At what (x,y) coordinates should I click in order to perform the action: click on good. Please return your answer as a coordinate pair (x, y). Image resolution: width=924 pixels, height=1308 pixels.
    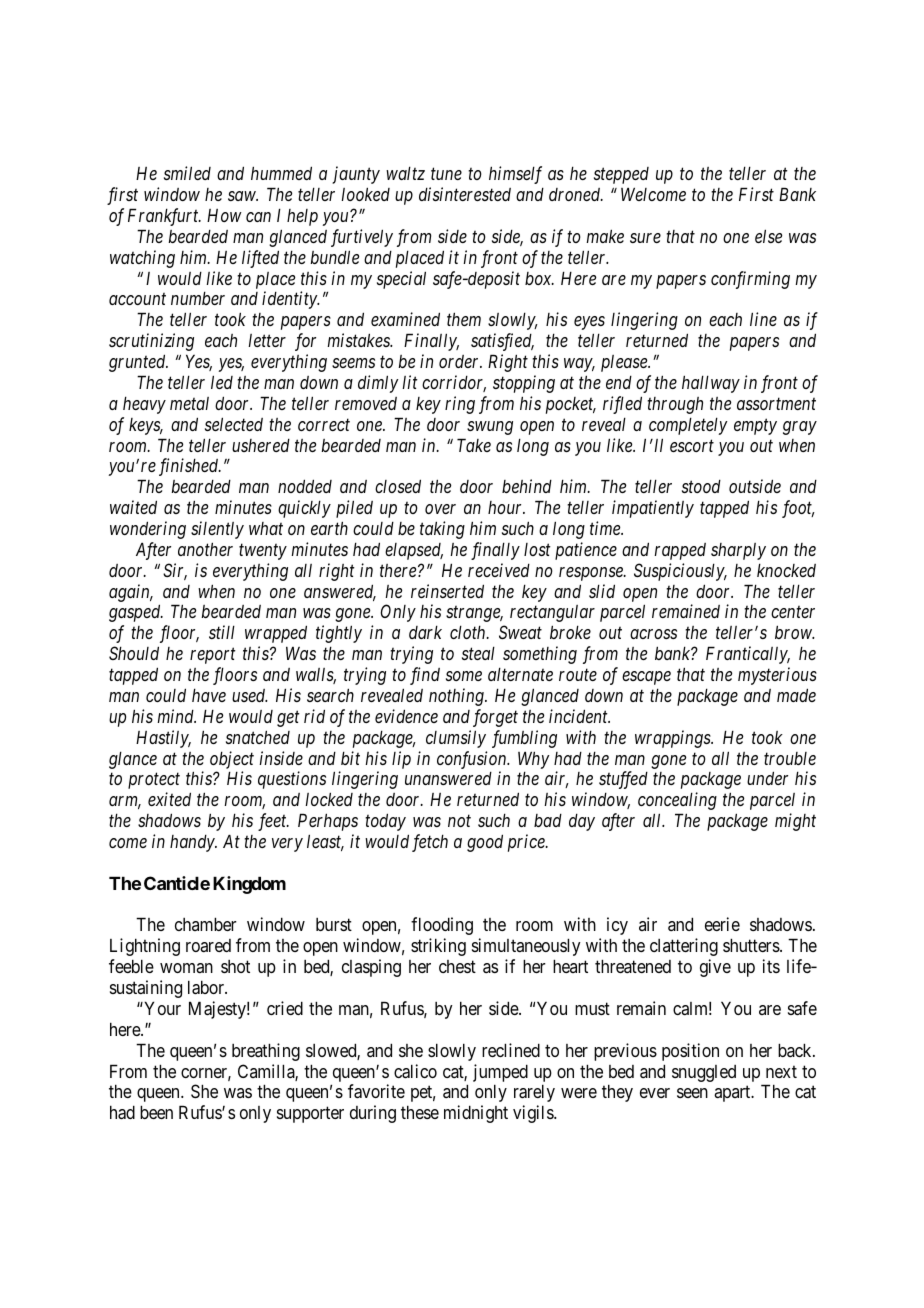
    Looking at the image, I should click on (485, 843).
